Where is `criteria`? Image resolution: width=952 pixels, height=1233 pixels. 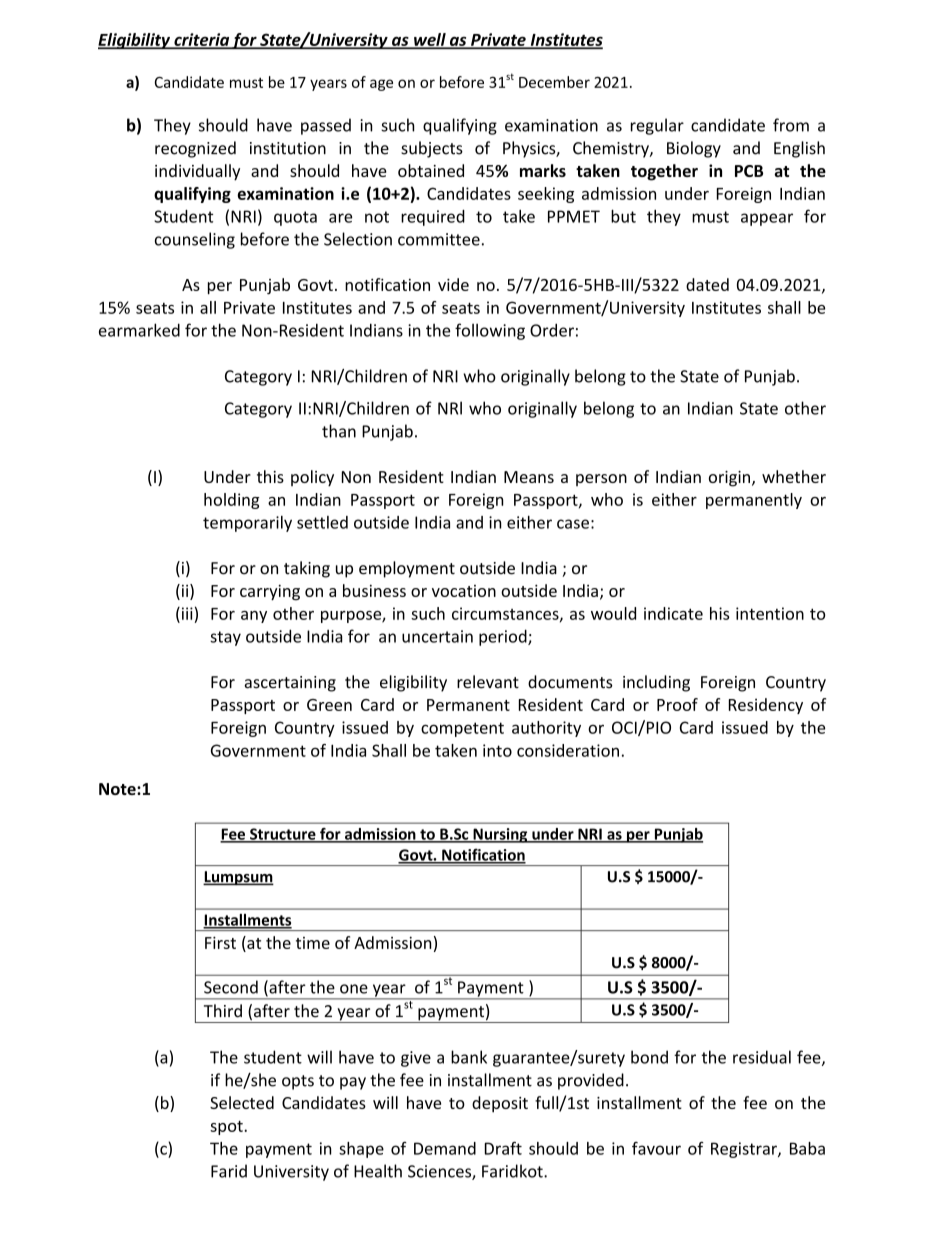
criteria is located at coordinates (201, 40).
